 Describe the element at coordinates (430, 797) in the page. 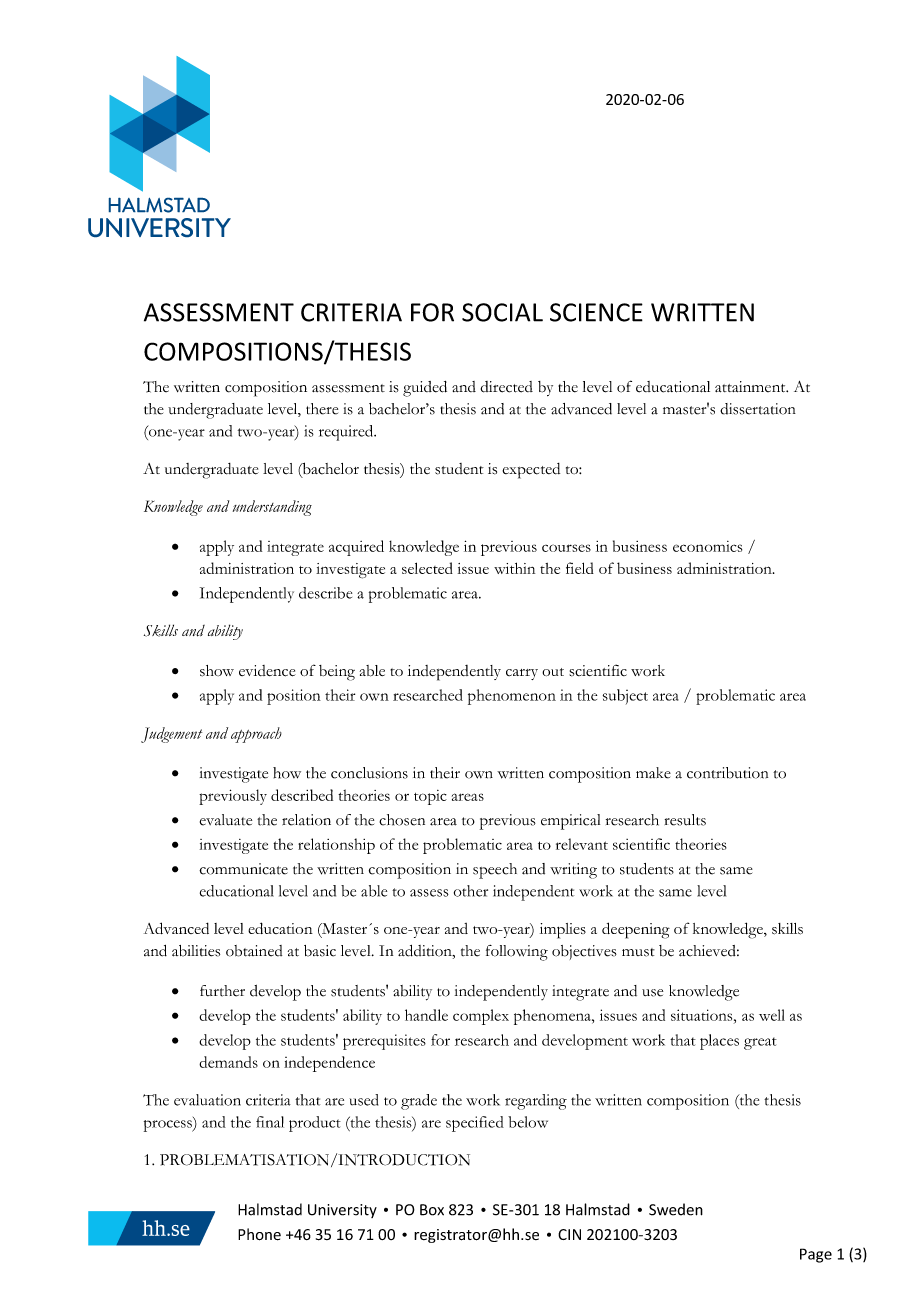

I see `topic` at that location.
